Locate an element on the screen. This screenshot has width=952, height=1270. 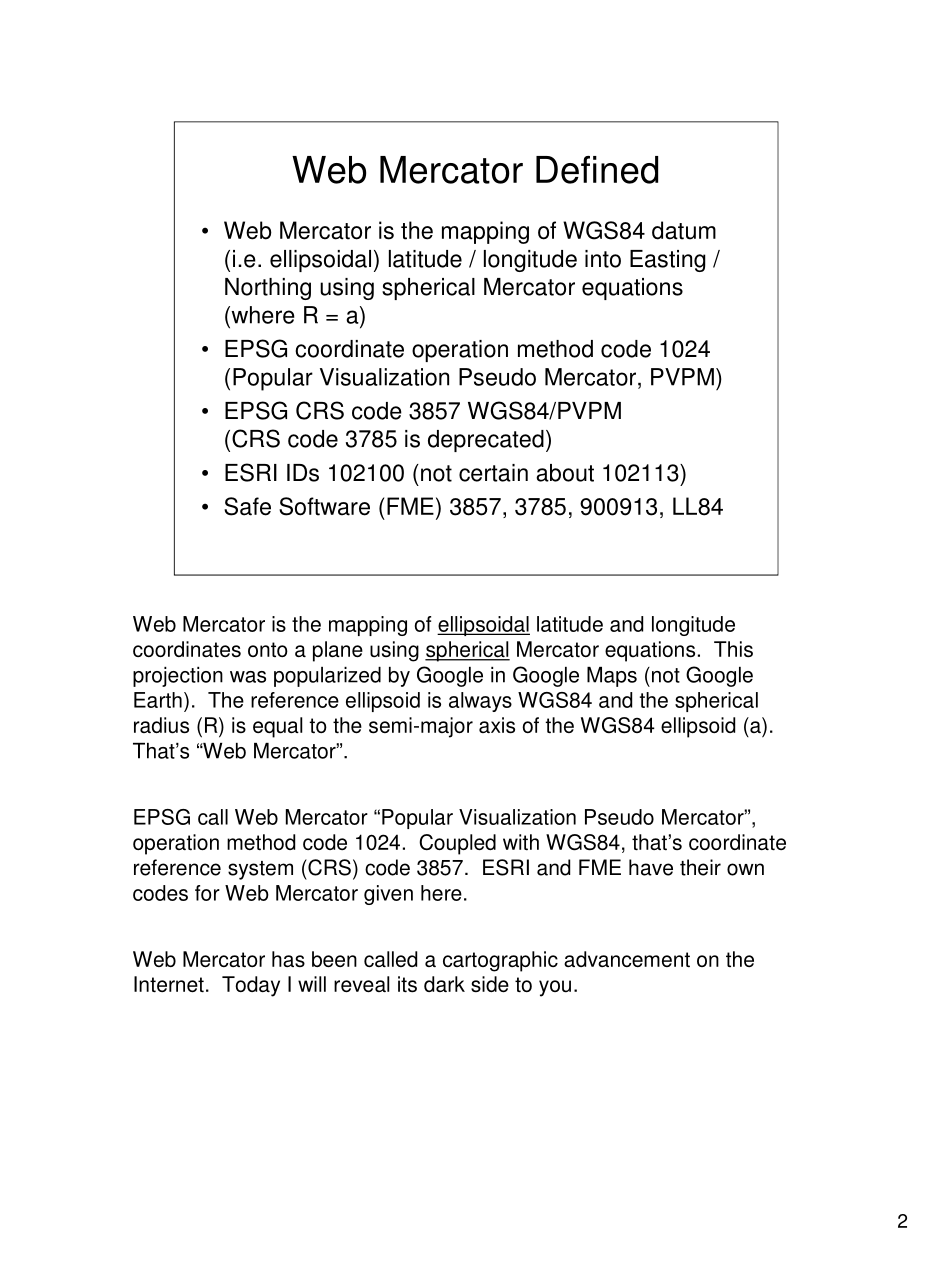
datum is located at coordinates (684, 230).
